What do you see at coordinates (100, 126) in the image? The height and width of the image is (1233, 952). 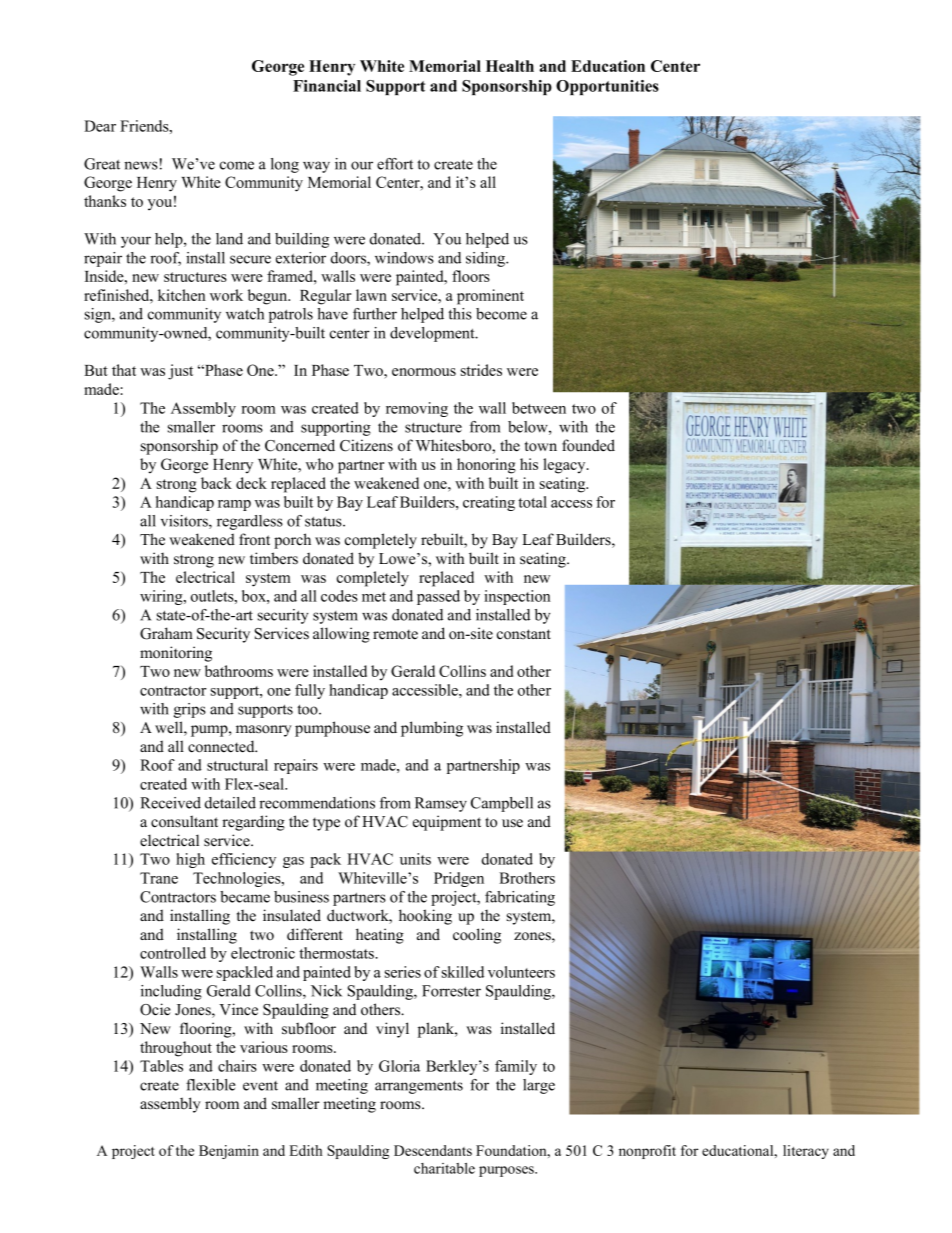 I see `Dear` at bounding box center [100, 126].
